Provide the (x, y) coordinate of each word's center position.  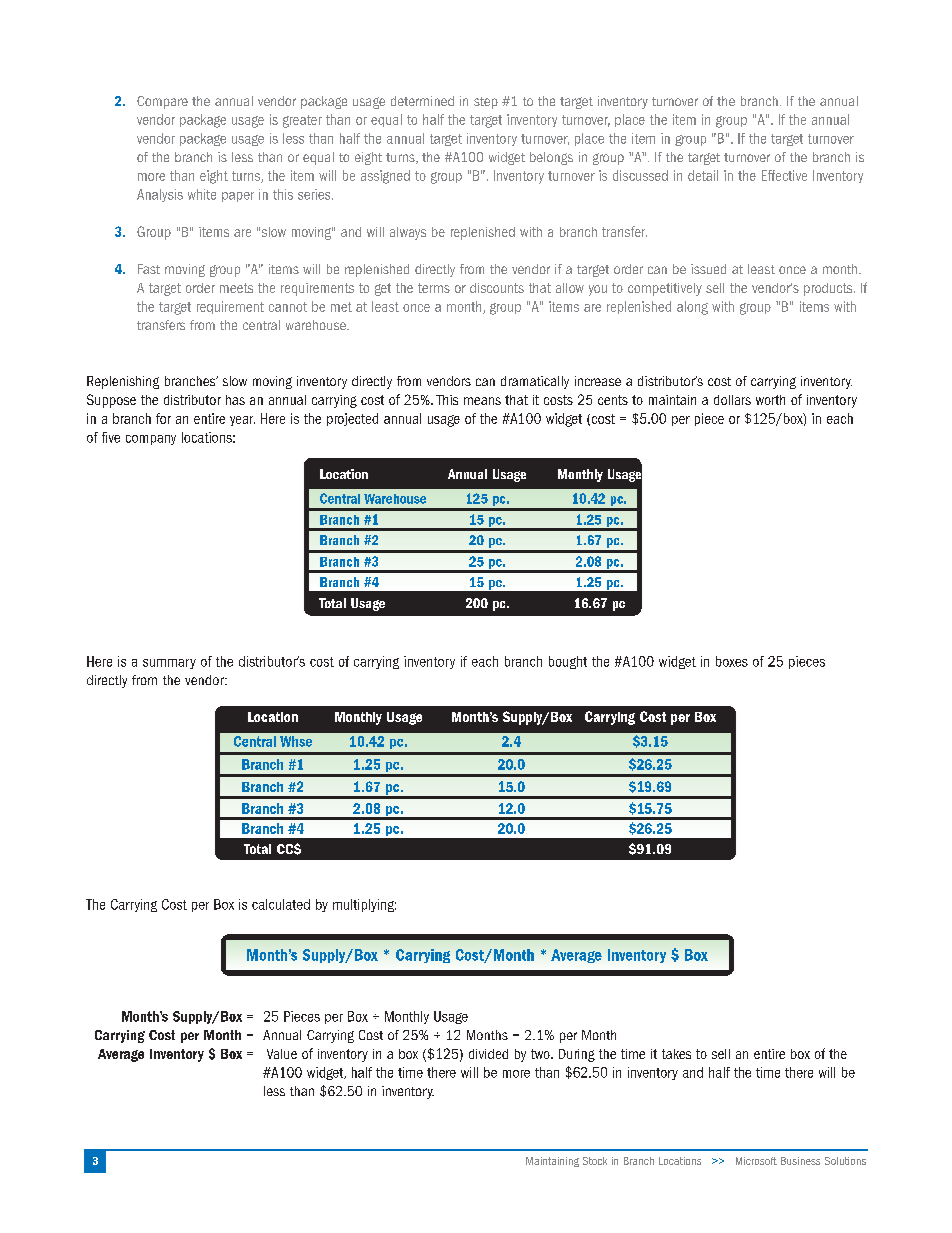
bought (568, 662)
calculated (281, 904)
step (486, 103)
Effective (784, 175)
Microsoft (756, 1161)
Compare (162, 102)
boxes (732, 661)
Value (282, 1054)
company (151, 440)
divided (488, 1054)
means (482, 401)
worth (770, 400)
